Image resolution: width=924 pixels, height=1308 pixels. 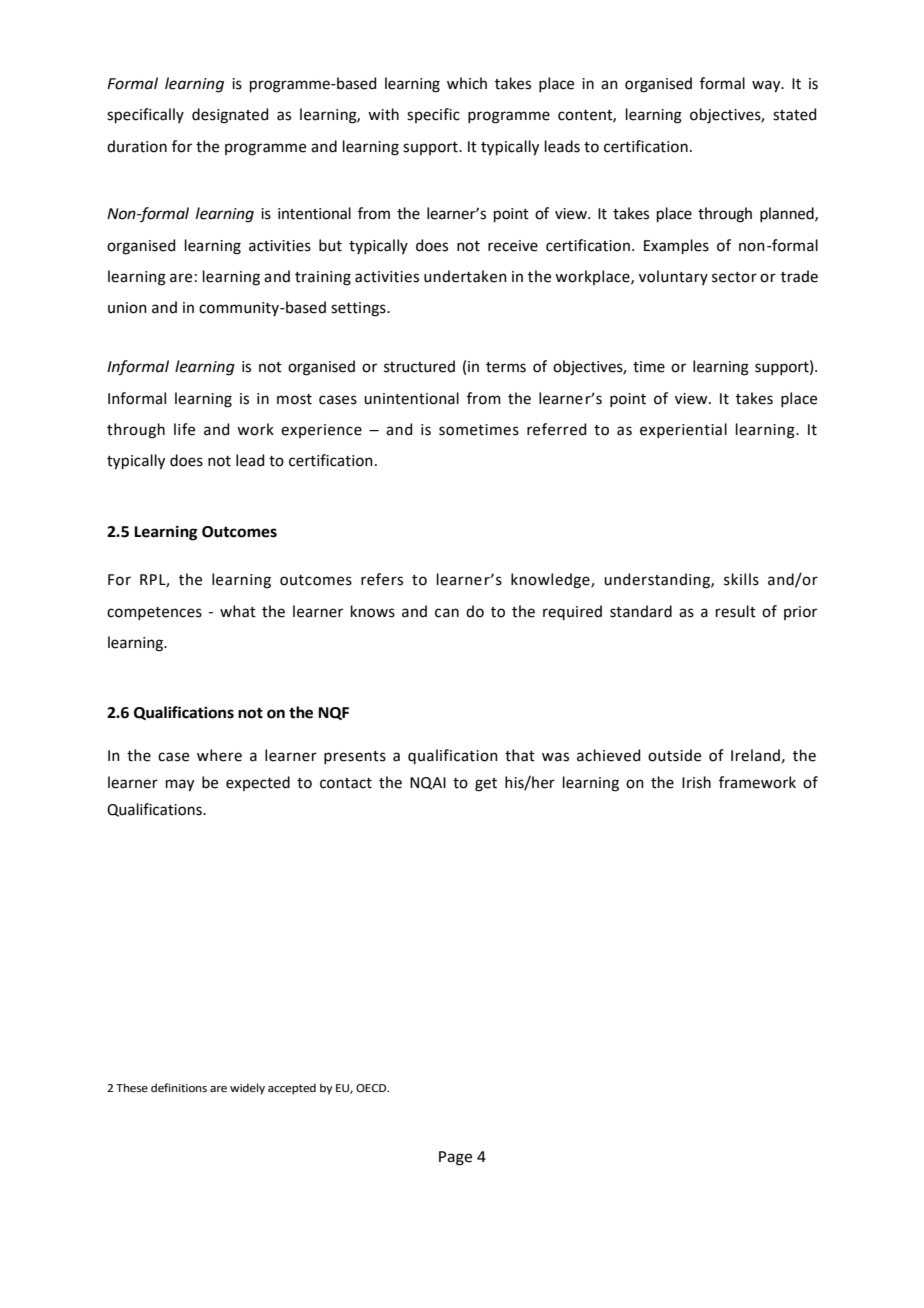 What do you see at coordinates (180, 785) in the screenshot?
I see `may` at bounding box center [180, 785].
